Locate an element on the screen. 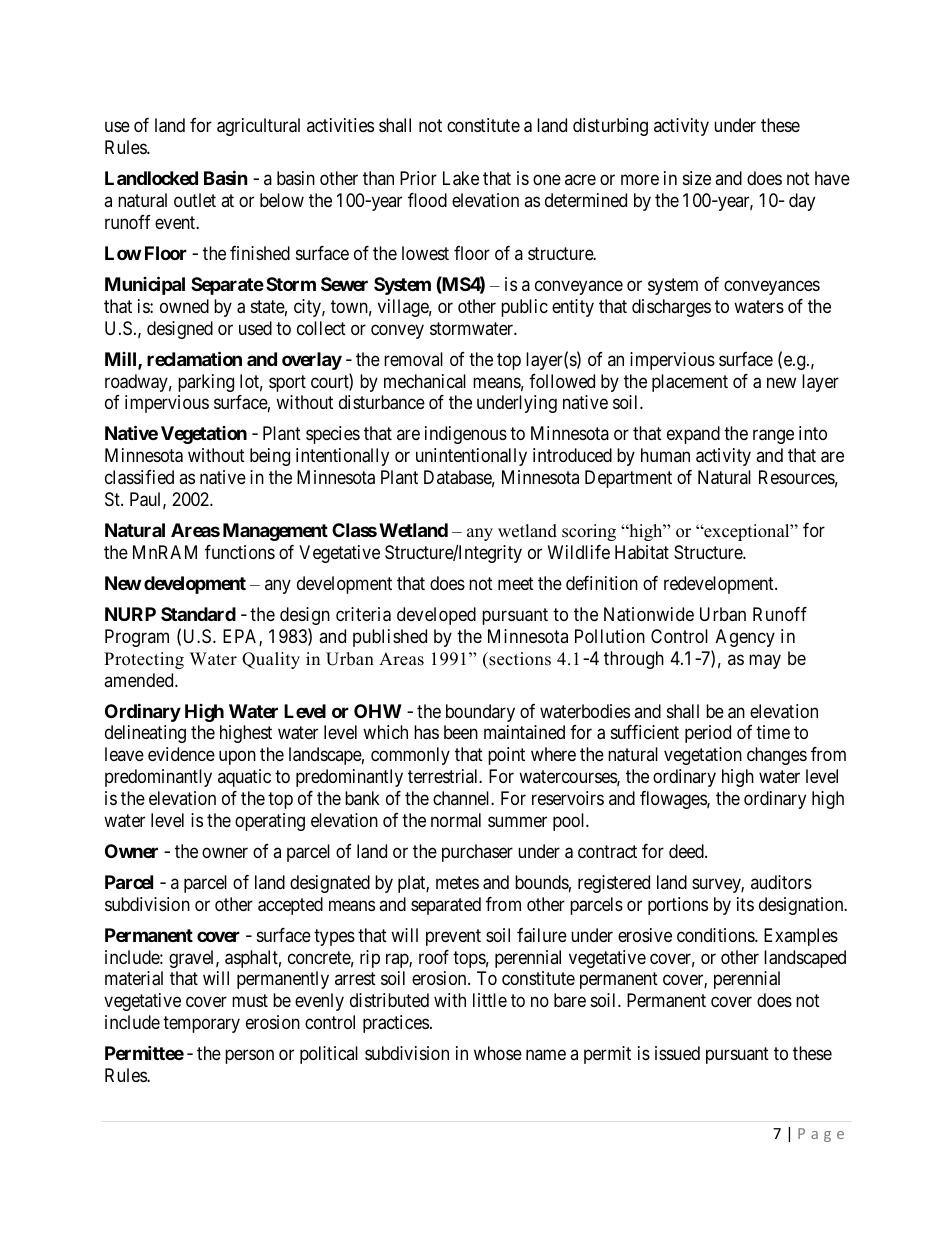 This screenshot has width=952, height=1233. evidence is located at coordinates (181, 754).
